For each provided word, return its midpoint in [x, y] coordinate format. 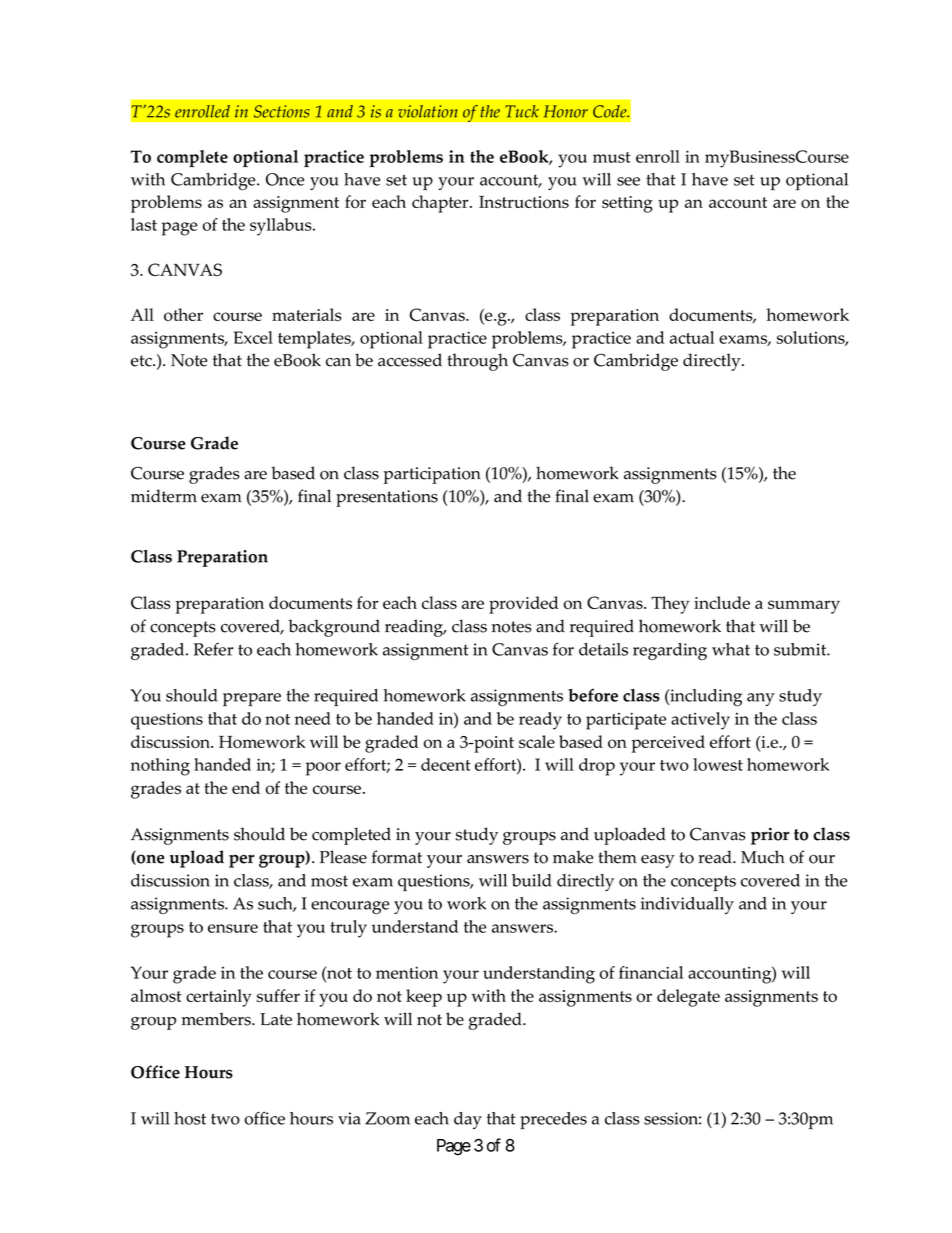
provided [523, 605]
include [722, 602]
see [628, 181]
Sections [282, 111]
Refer [213, 649]
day [468, 1120]
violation [427, 111]
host [190, 1118]
